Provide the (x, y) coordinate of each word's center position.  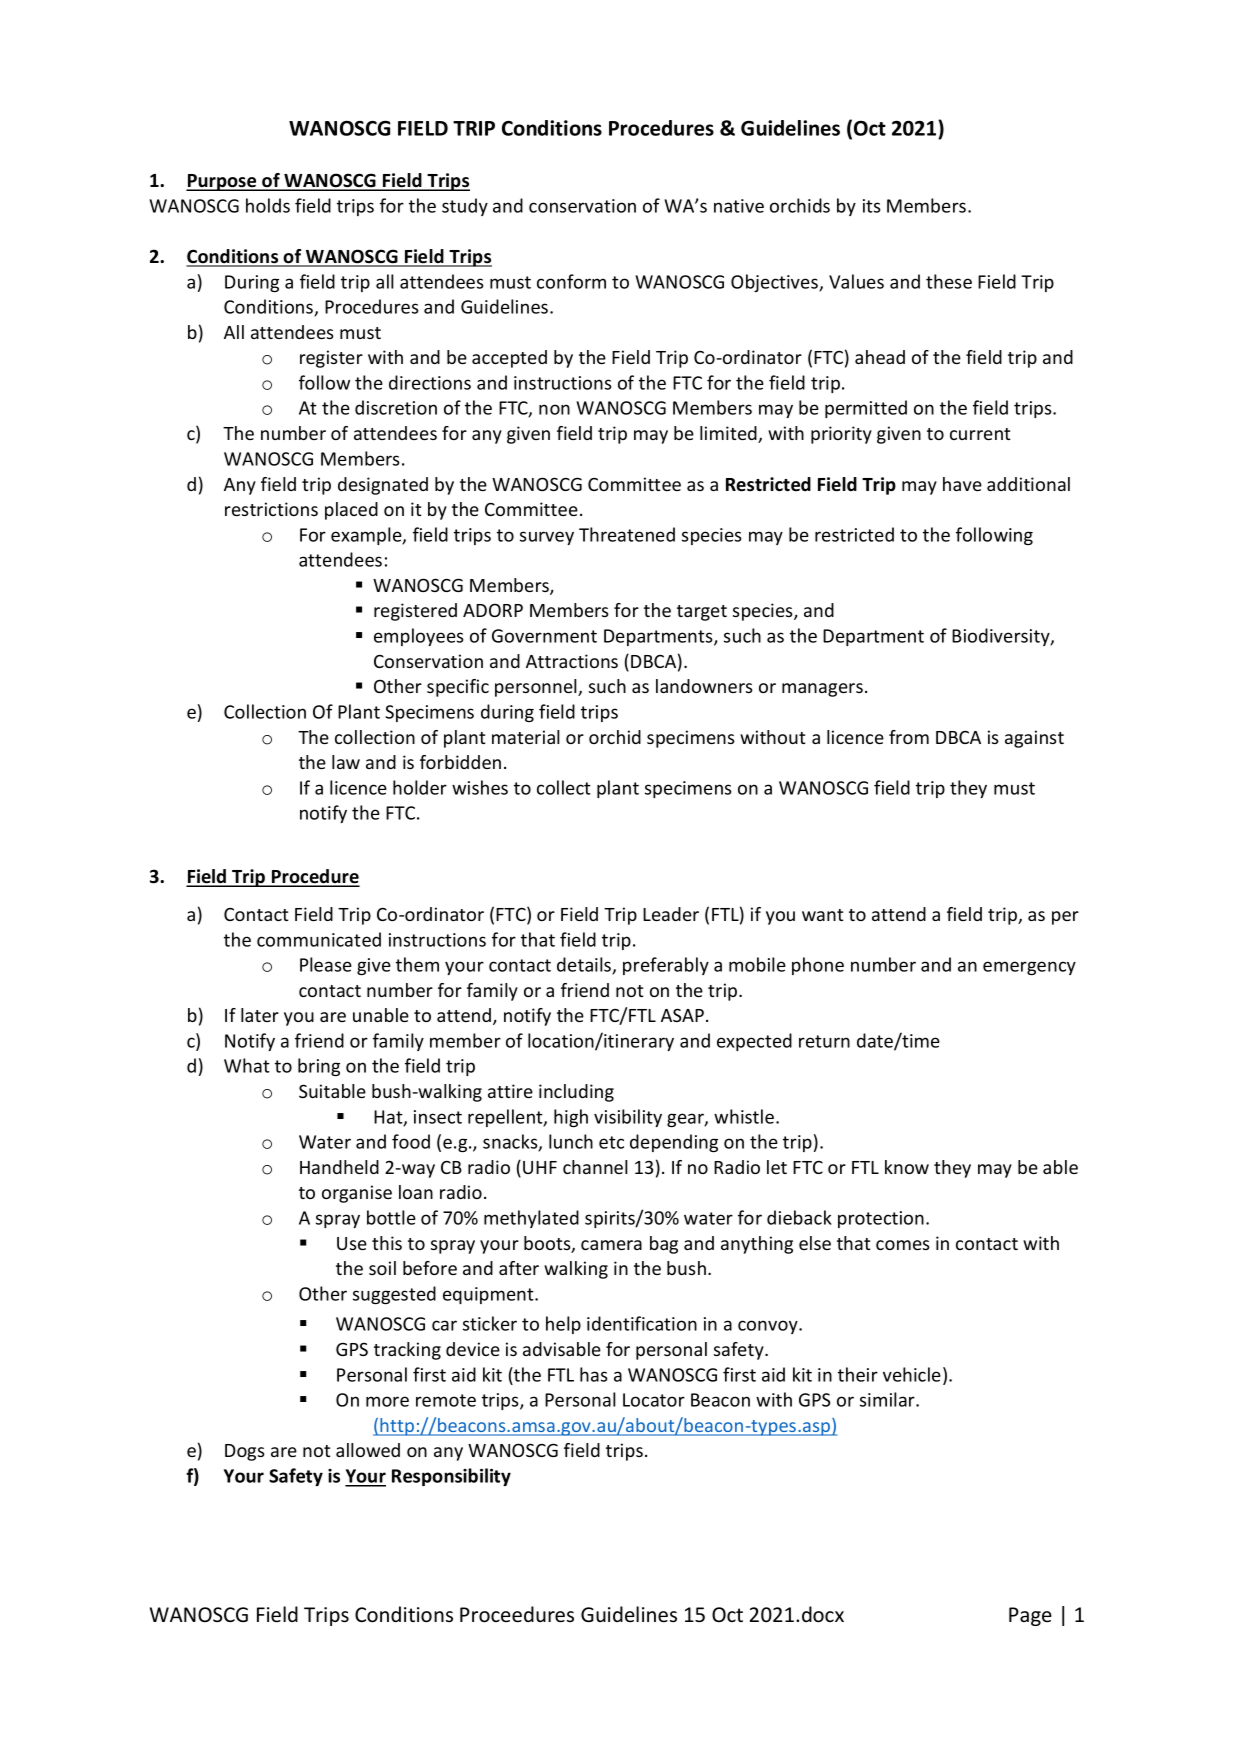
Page (1030, 1616)
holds (268, 205)
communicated (319, 939)
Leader (671, 914)
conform (571, 281)
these (949, 281)
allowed (368, 1450)
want (822, 915)
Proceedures (517, 1614)
